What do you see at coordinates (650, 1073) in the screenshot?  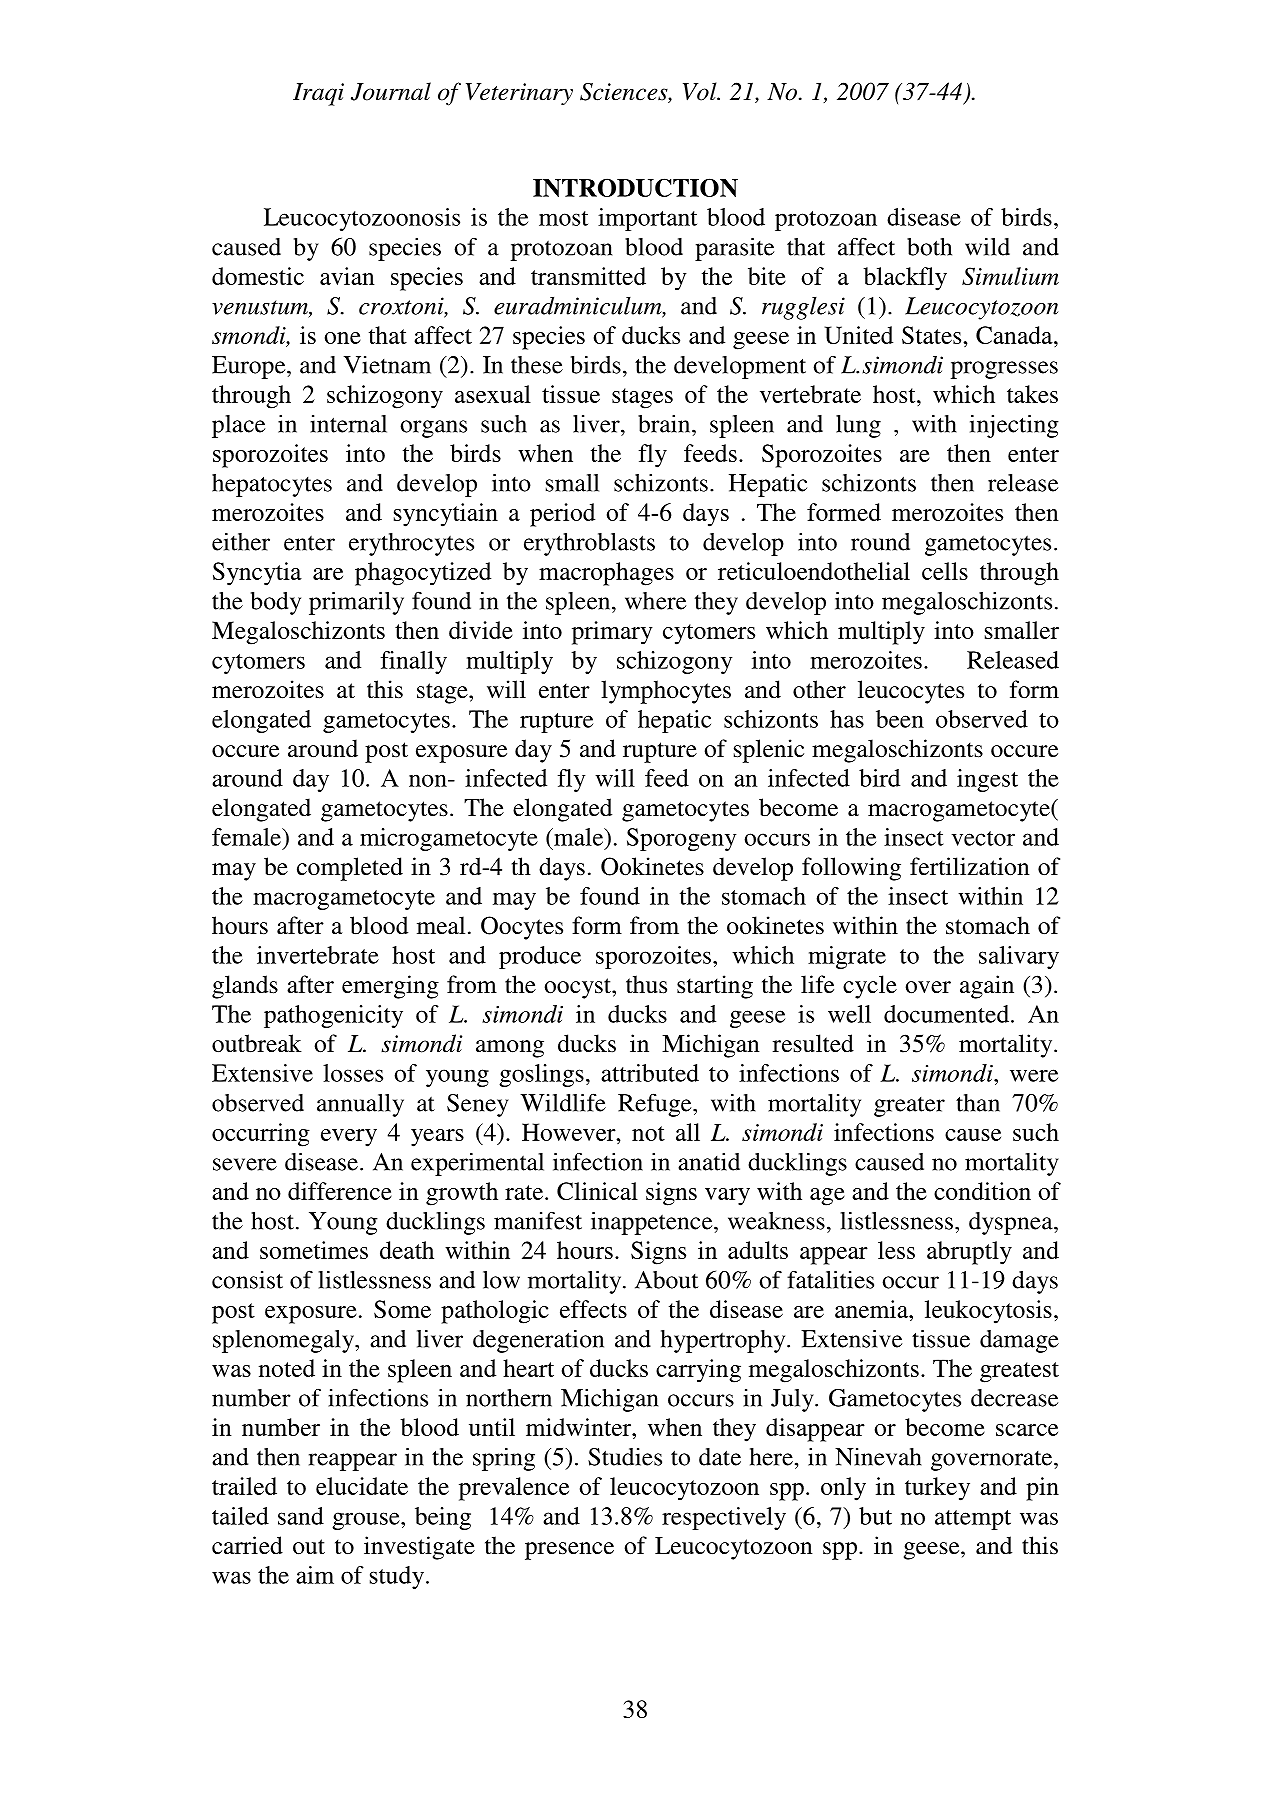 I see `attributed` at bounding box center [650, 1073].
